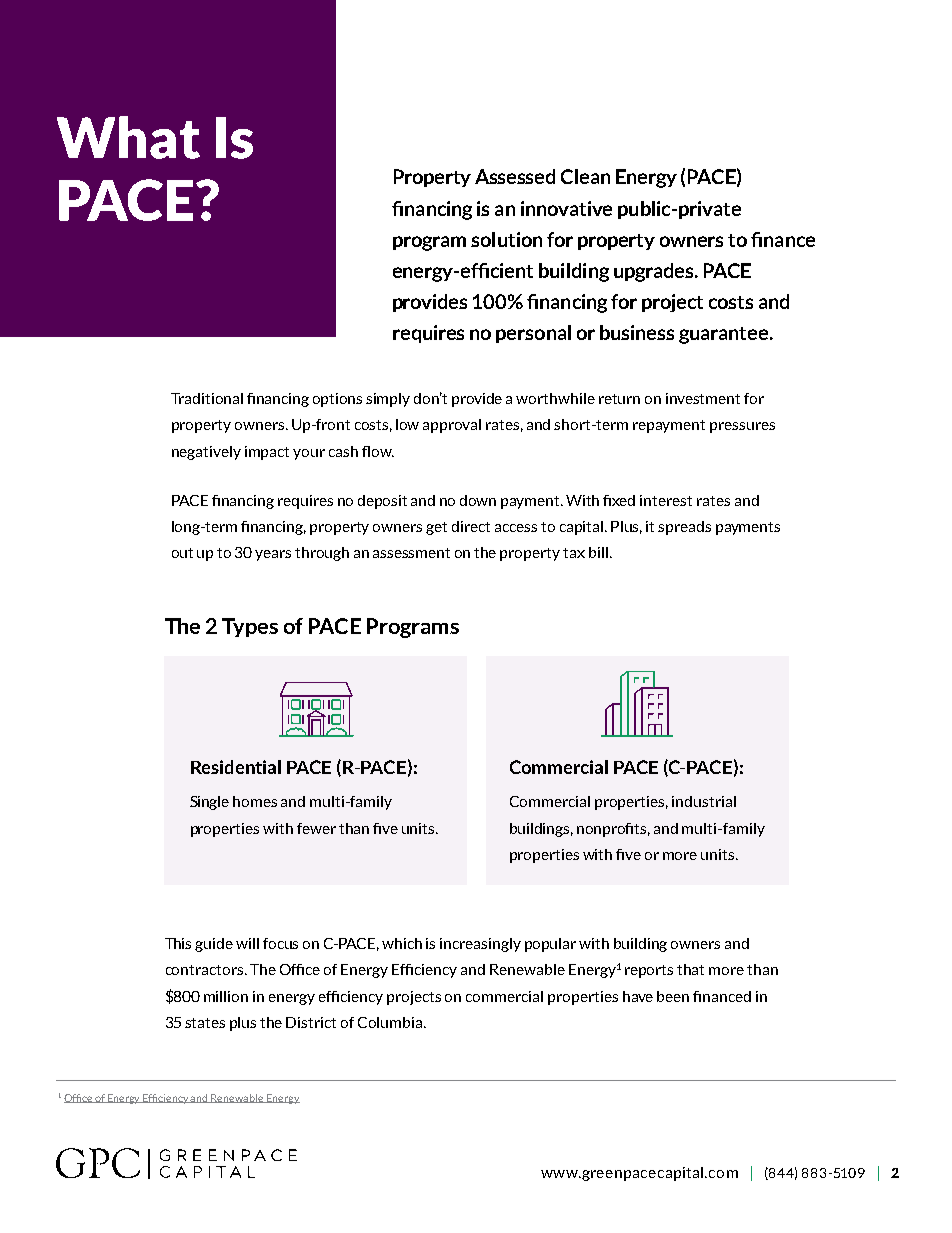 Image resolution: width=952 pixels, height=1233 pixels. Describe the element at coordinates (585, 176) in the page. I see `Clean` at that location.
